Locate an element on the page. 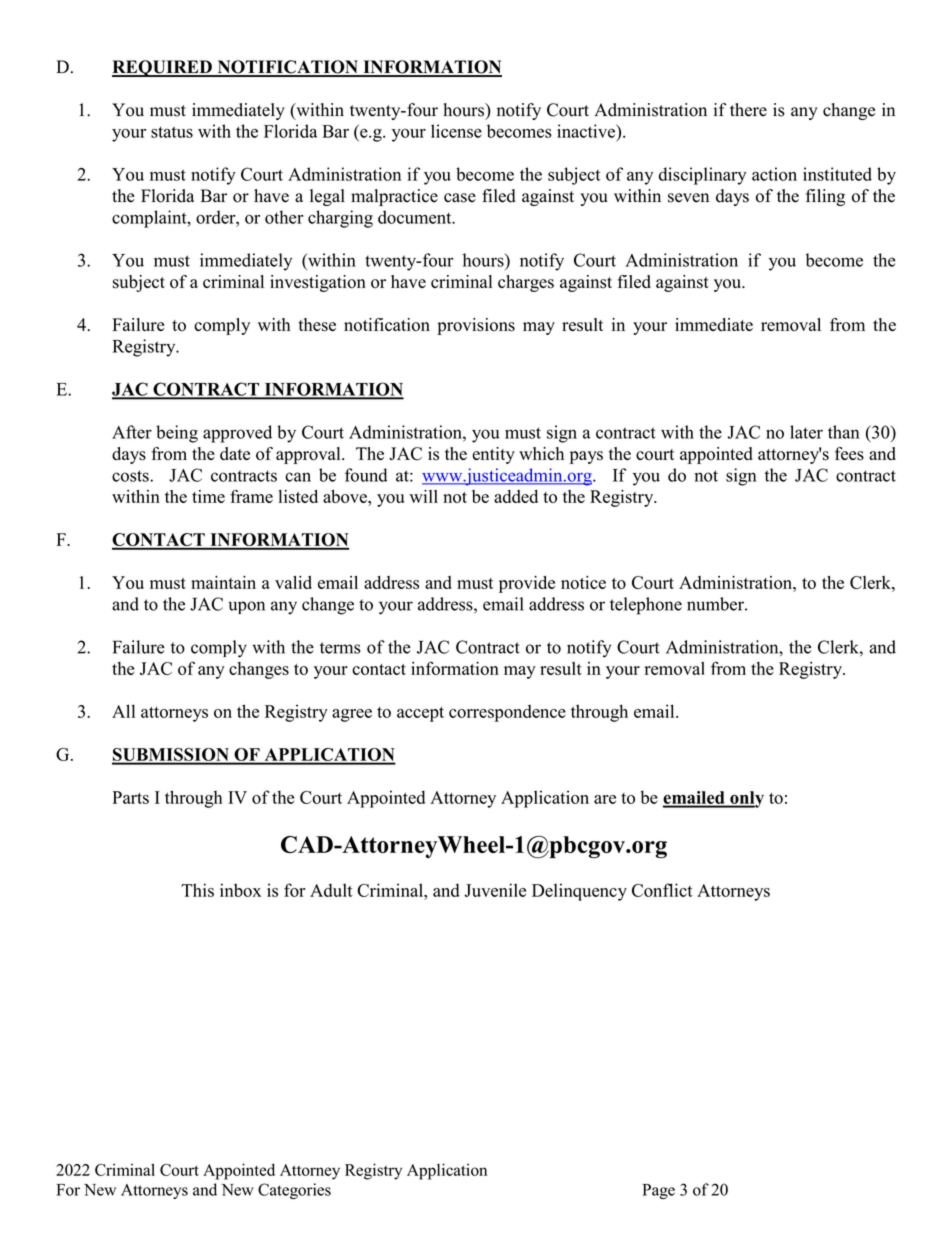  upon is located at coordinates (247, 607).
